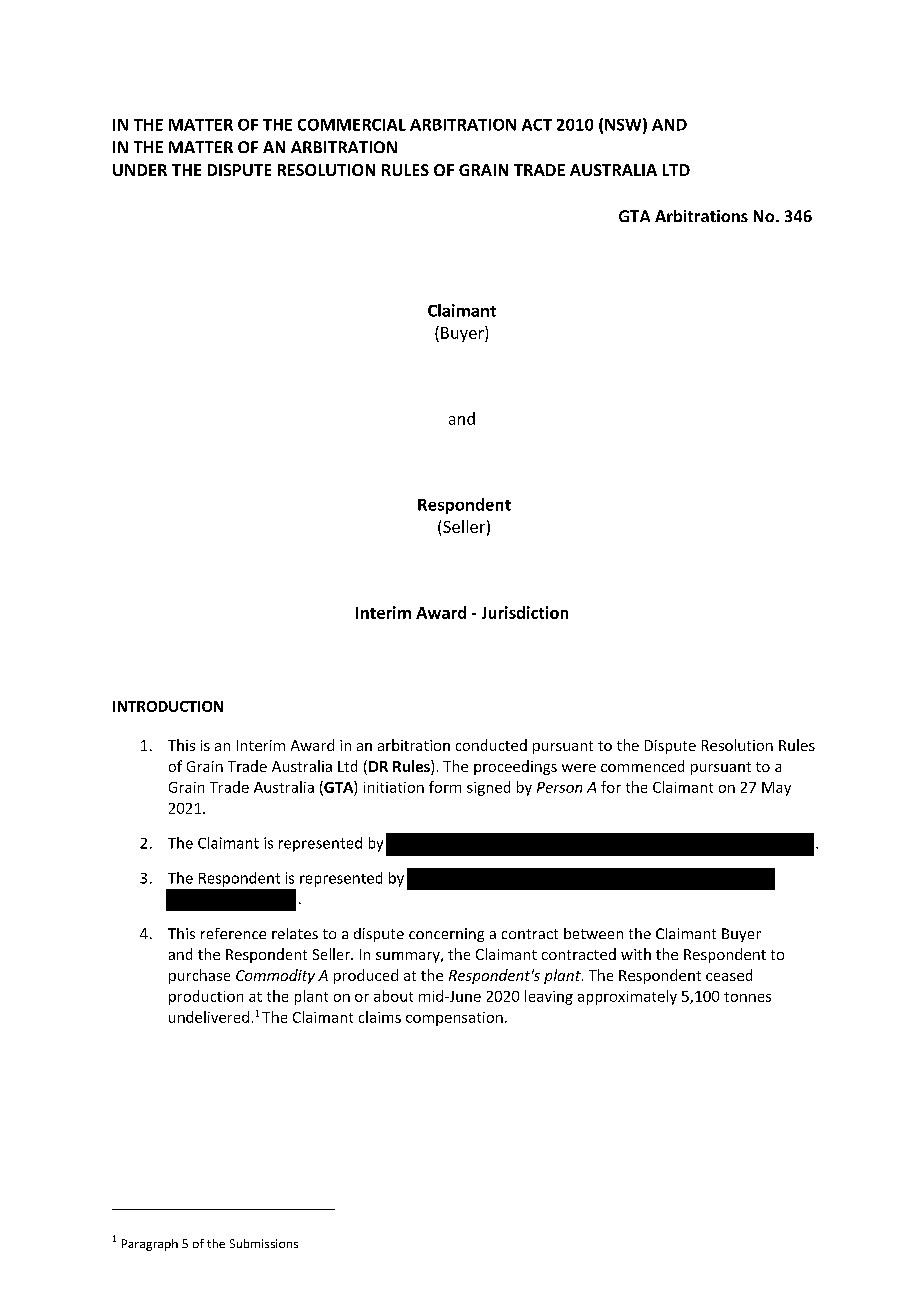  Describe the element at coordinates (747, 997) in the document. I see `tonnes` at that location.
